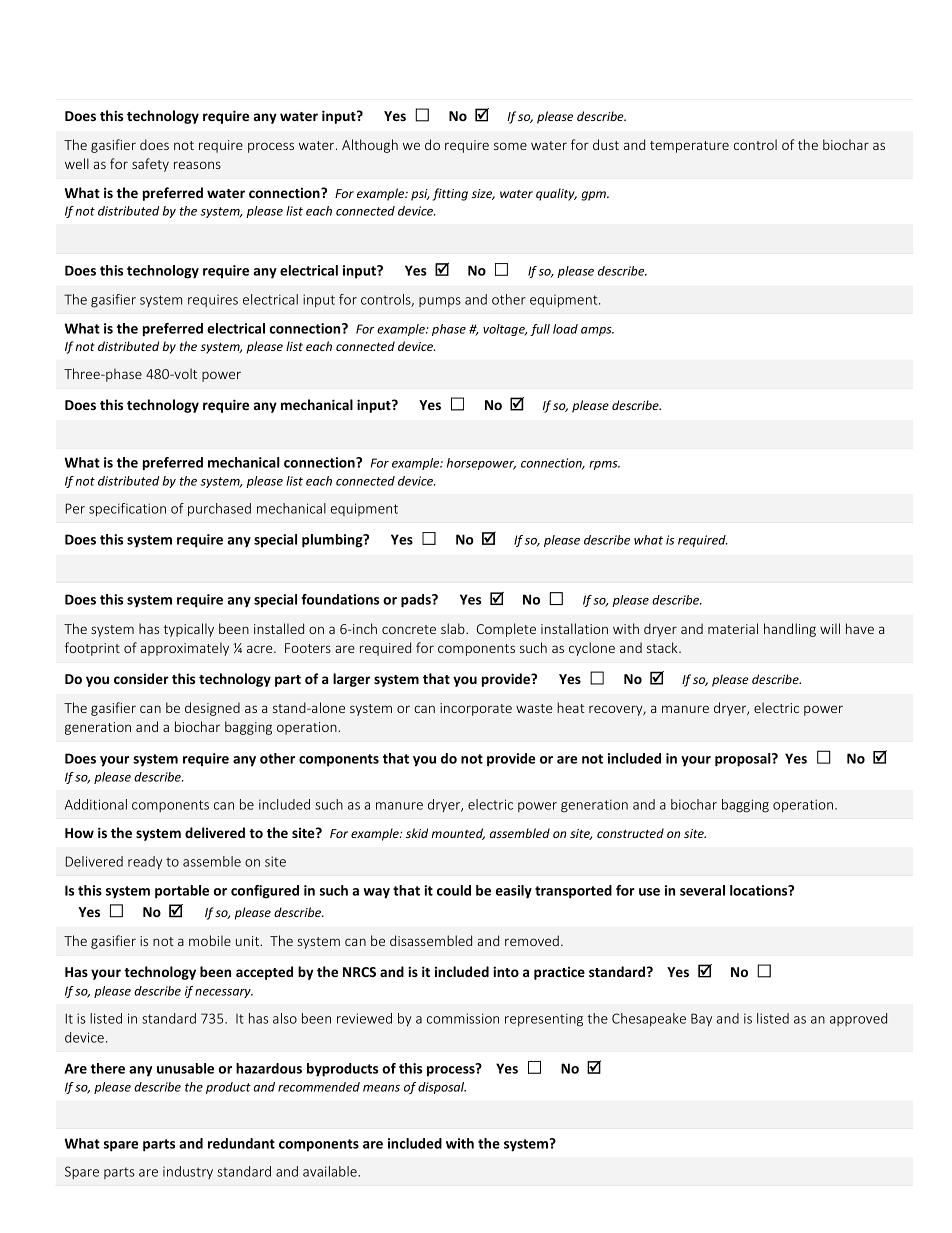 The height and width of the screenshot is (1233, 952). What do you see at coordinates (185, 649) in the screenshot?
I see `approximately` at bounding box center [185, 649].
